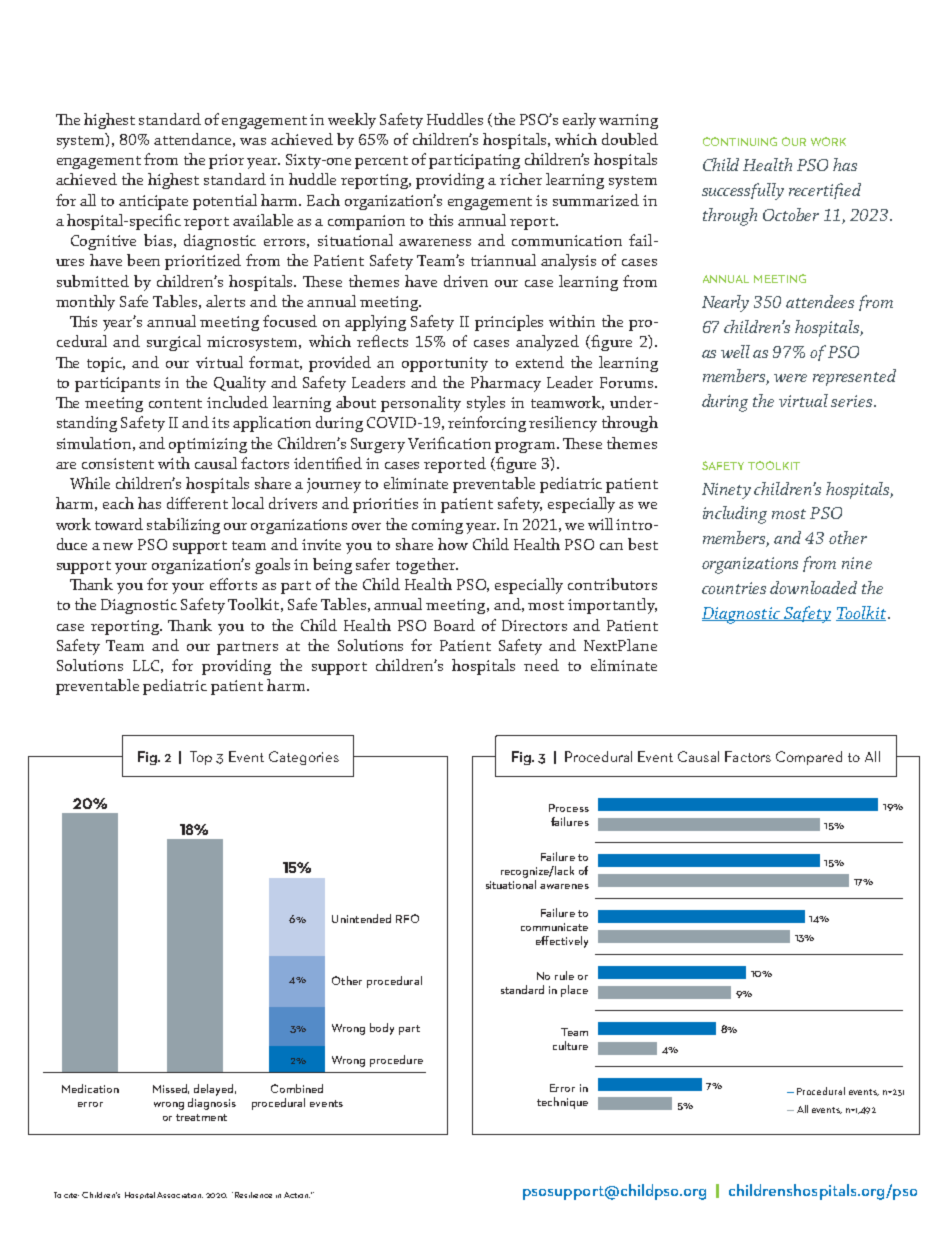 The width and height of the document is (952, 1233). What do you see at coordinates (304, 758) in the document?
I see `Categories` at bounding box center [304, 758].
